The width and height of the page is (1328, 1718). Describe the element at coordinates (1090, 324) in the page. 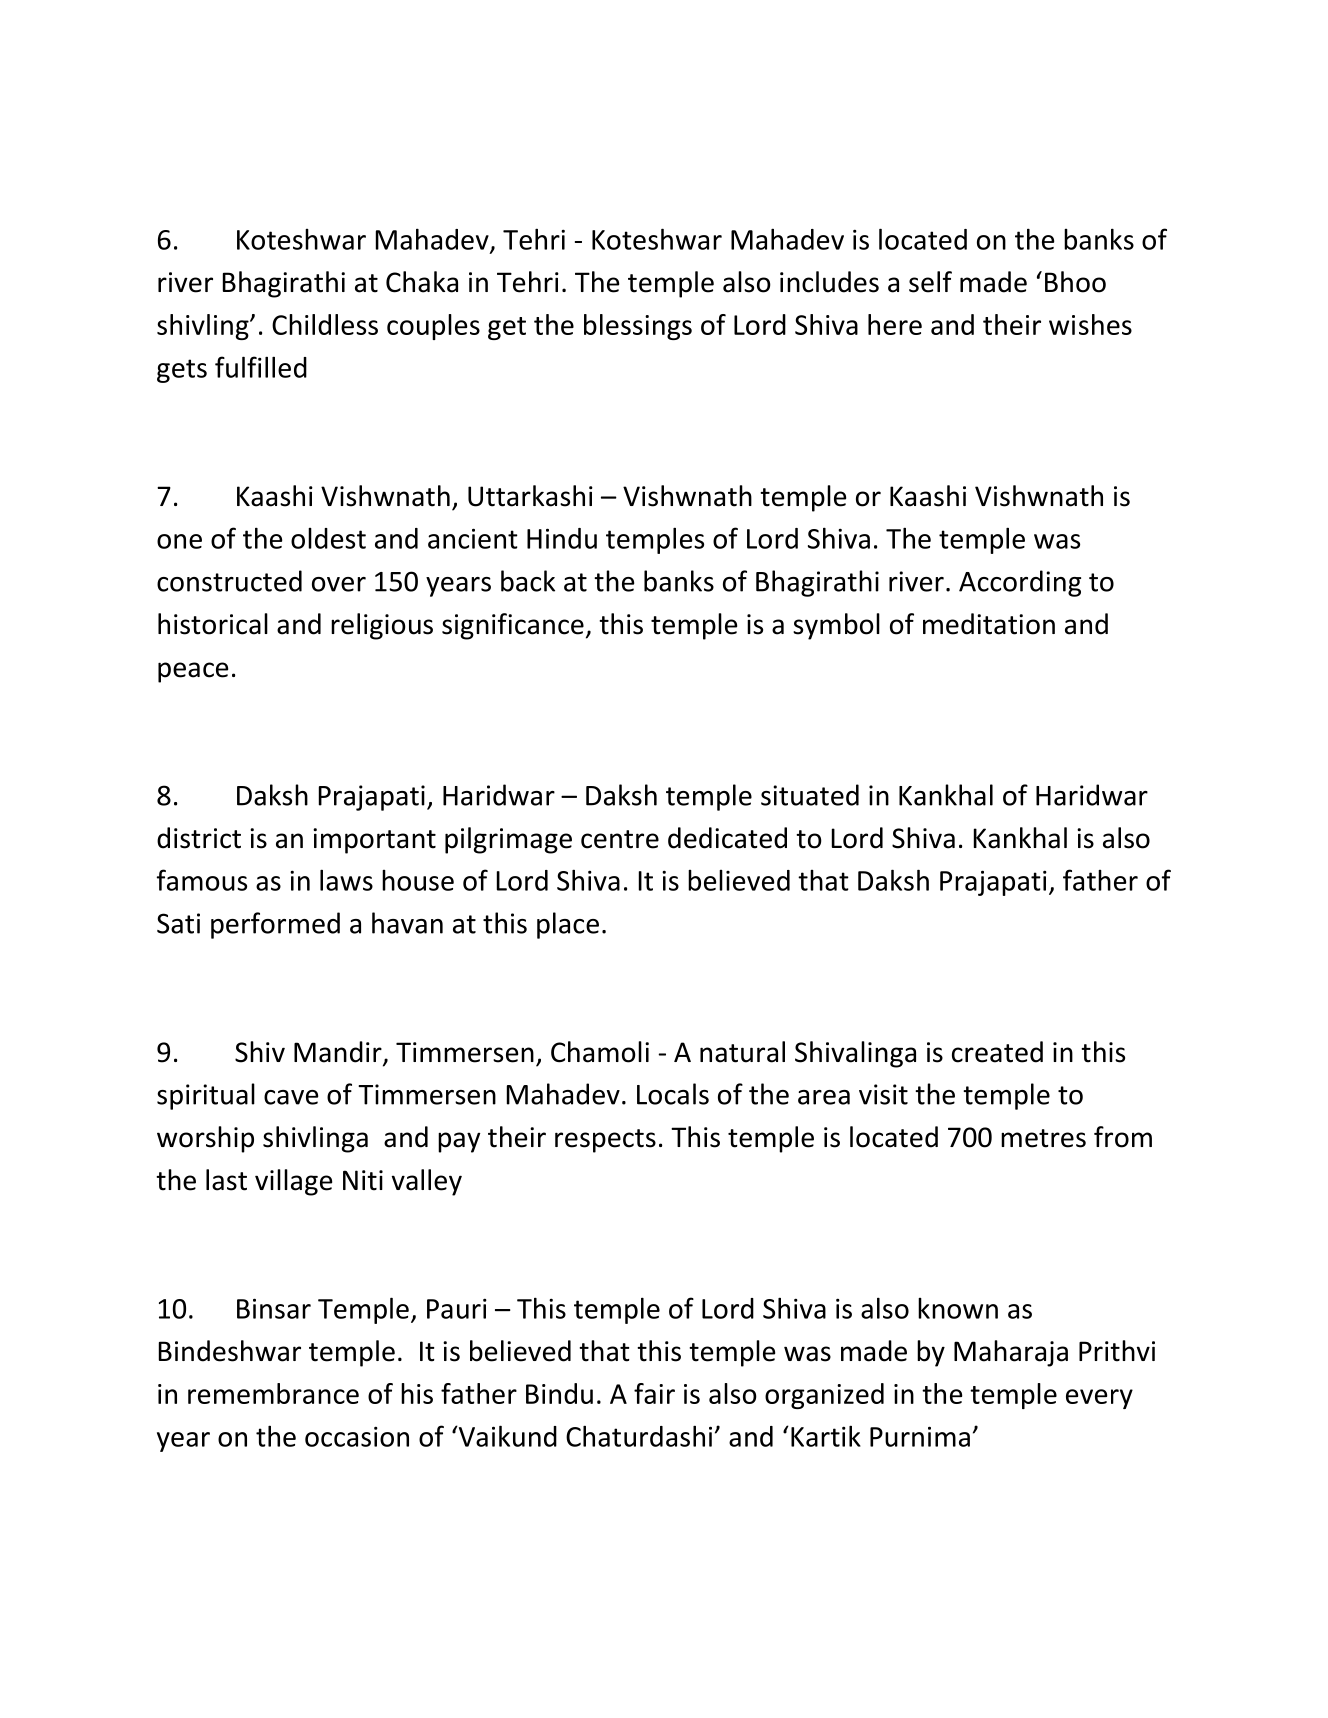

I see `wishes` at that location.
